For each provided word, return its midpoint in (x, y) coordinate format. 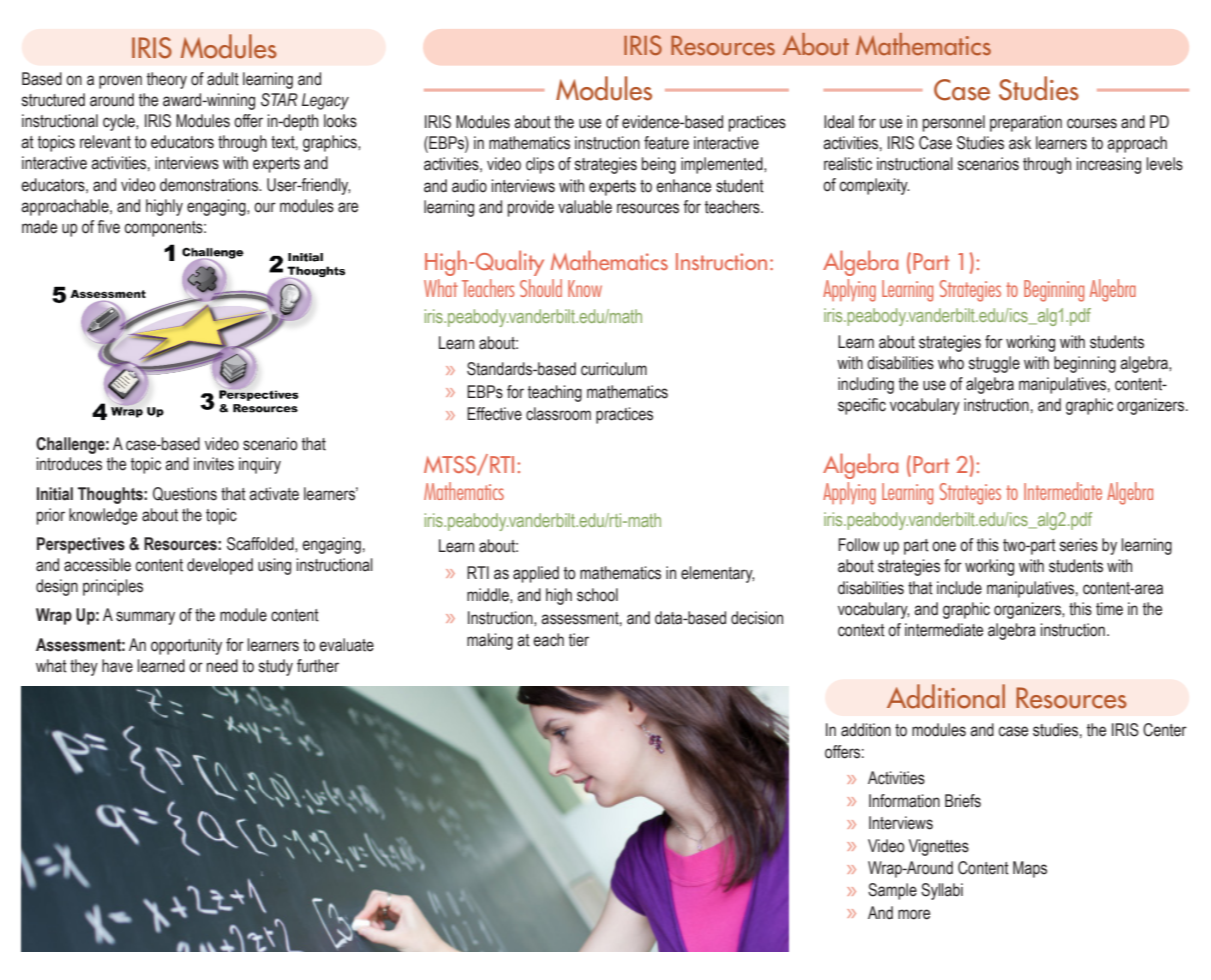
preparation (1026, 123)
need (222, 666)
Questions (185, 494)
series (1079, 545)
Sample (892, 891)
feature (666, 143)
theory (167, 80)
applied (536, 574)
